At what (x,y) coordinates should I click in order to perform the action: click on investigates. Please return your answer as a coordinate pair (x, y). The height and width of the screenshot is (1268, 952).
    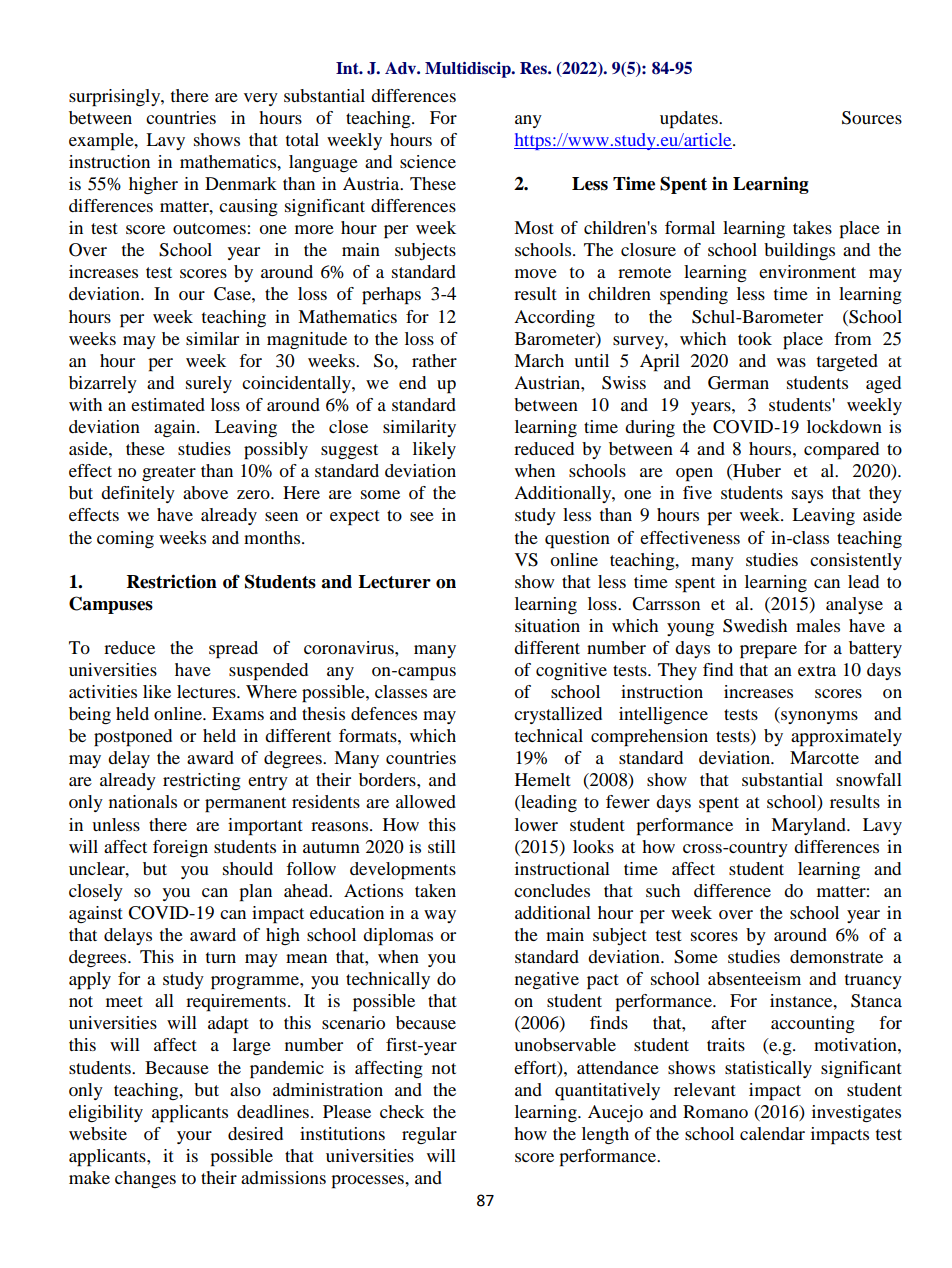
    Looking at the image, I should click on (856, 1113).
